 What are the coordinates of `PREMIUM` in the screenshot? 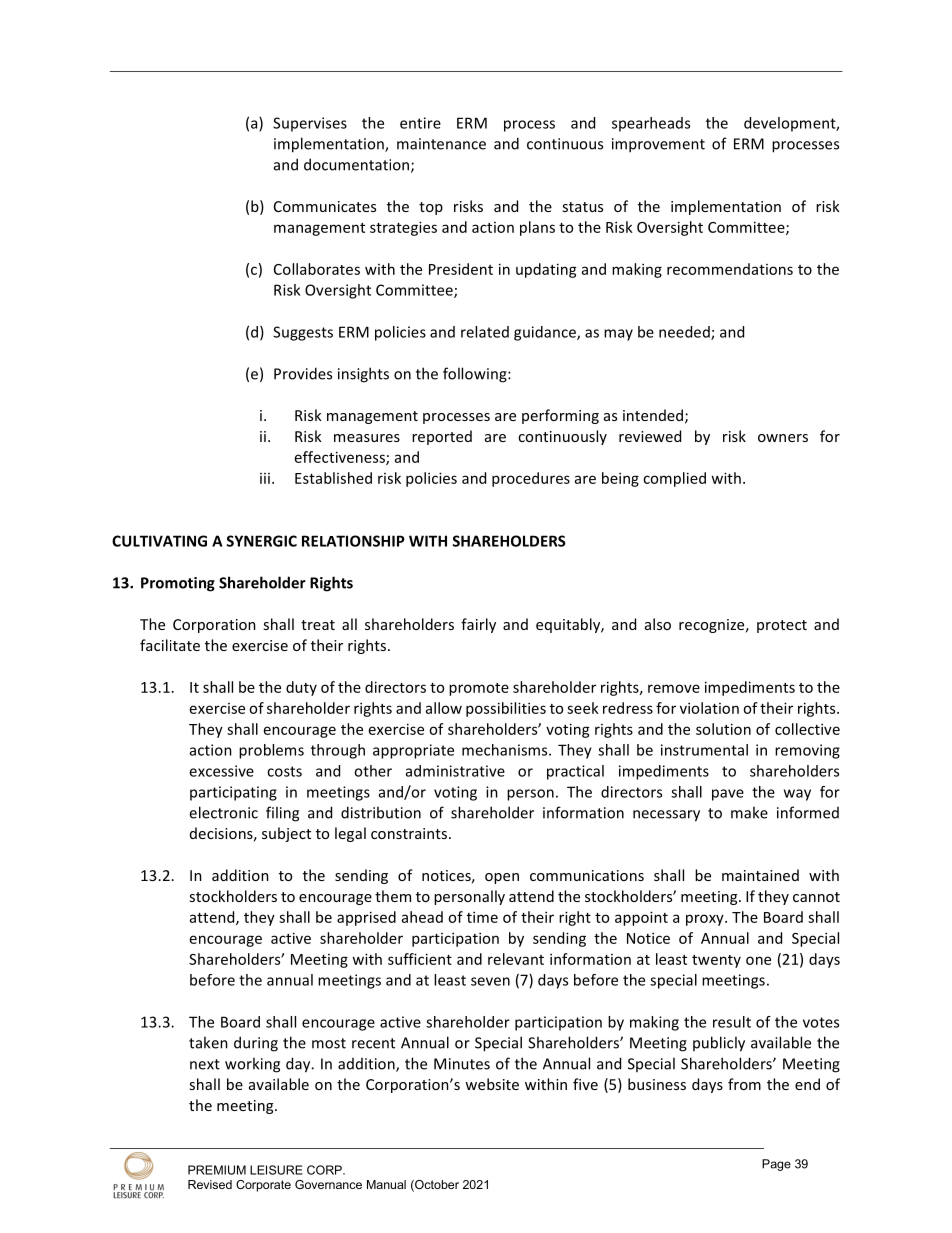 It's located at (217, 1170).
